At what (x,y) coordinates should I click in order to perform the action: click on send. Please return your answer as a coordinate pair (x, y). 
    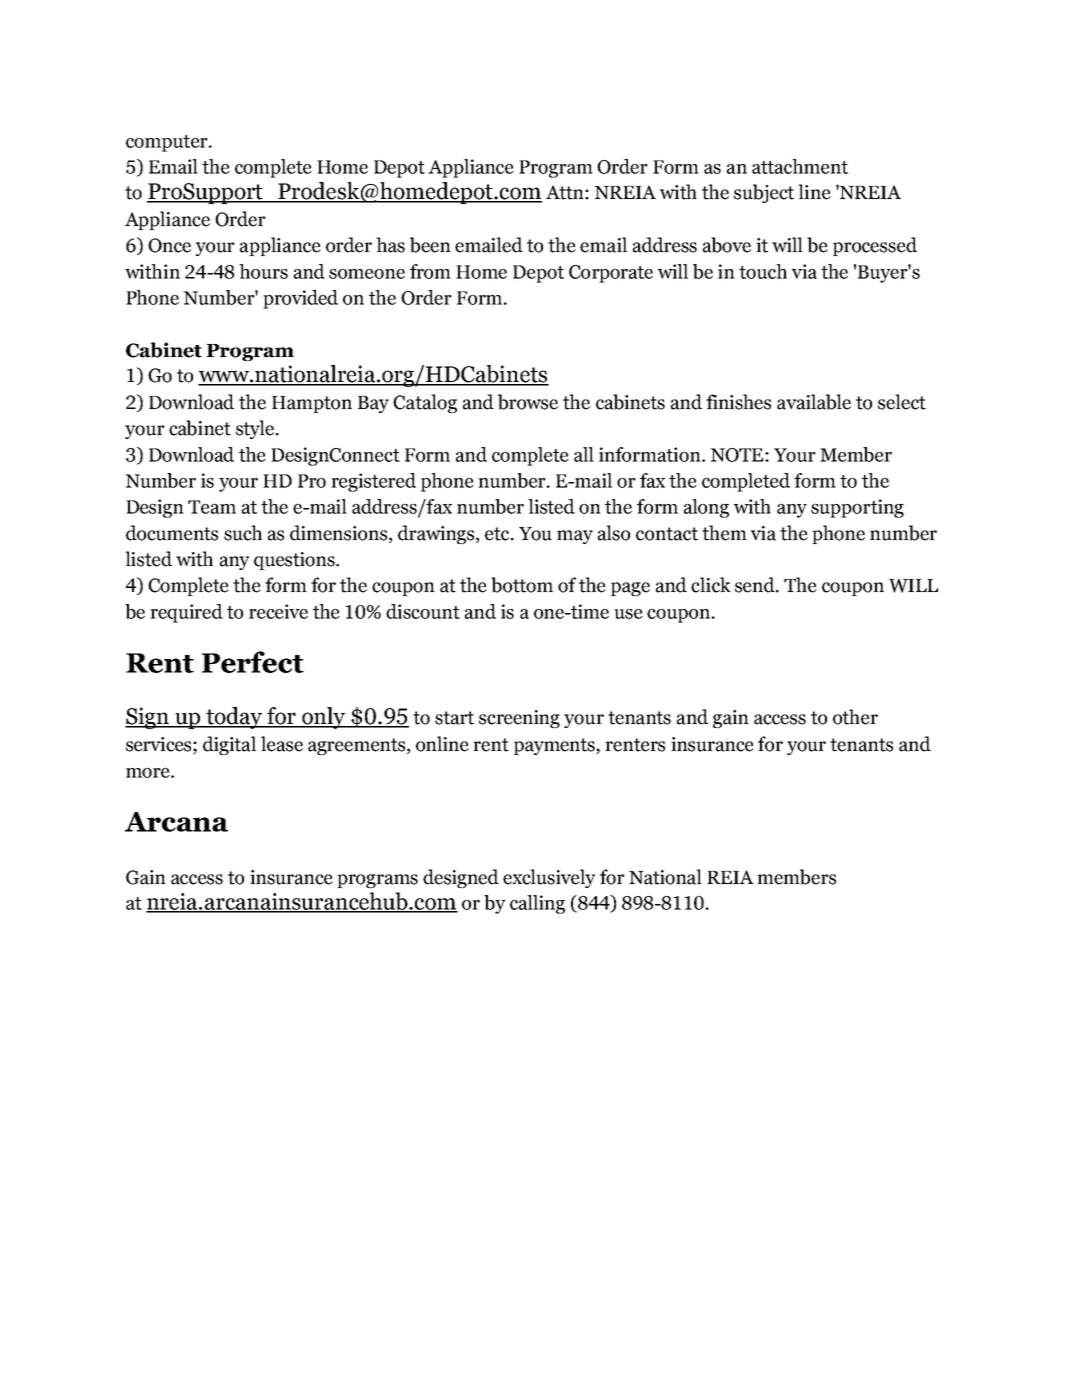
    Looking at the image, I should click on (756, 585).
